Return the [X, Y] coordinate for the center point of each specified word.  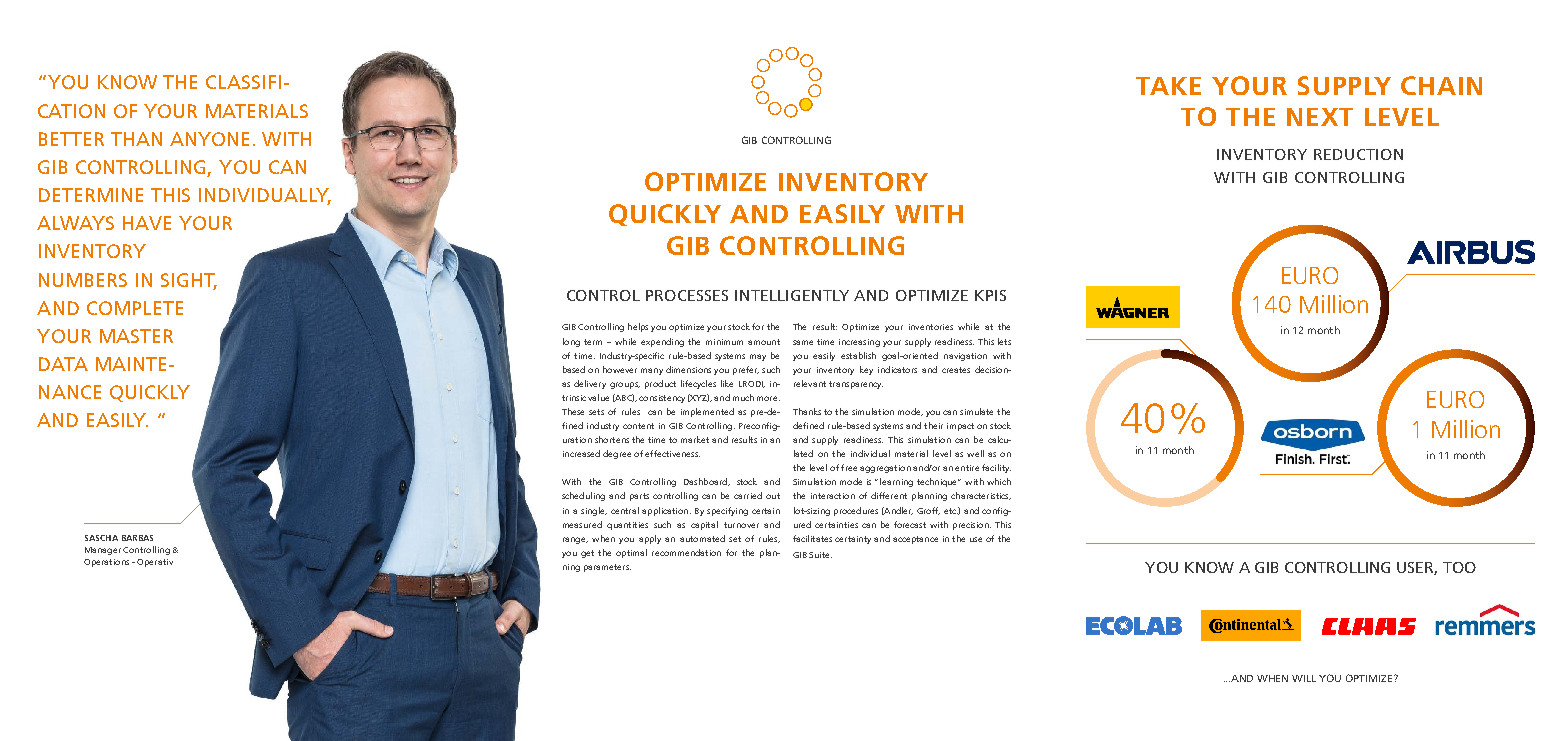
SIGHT [189, 281]
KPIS [990, 295]
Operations [106, 563]
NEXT [1320, 117]
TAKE [1168, 86]
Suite [820, 555]
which [999, 481]
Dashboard [706, 482]
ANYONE [209, 139]
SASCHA [101, 538]
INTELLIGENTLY [792, 295]
